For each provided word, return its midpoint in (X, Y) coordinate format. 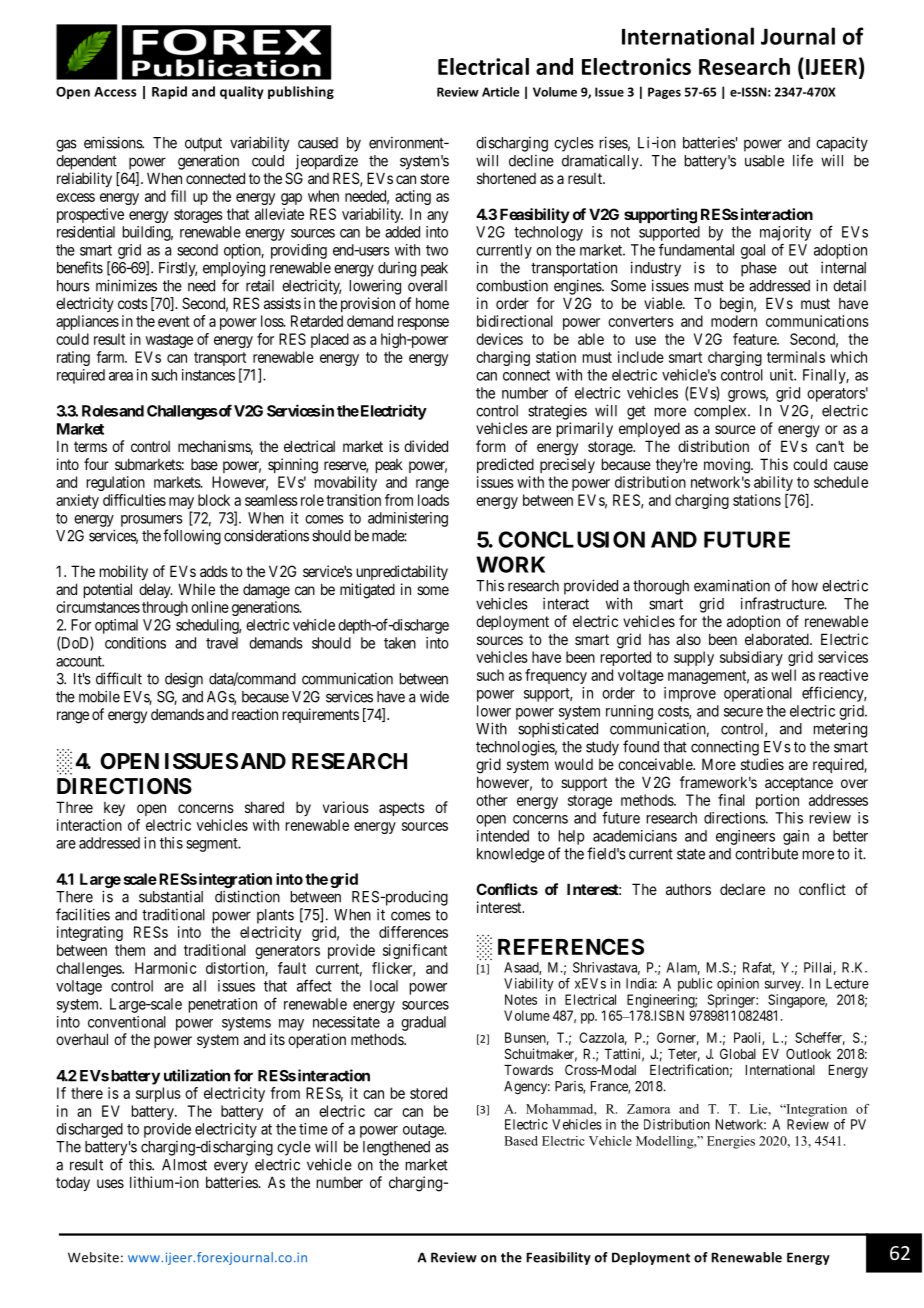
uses (110, 1183)
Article (500, 92)
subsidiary (751, 658)
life (803, 160)
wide (434, 696)
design (184, 680)
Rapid (169, 92)
